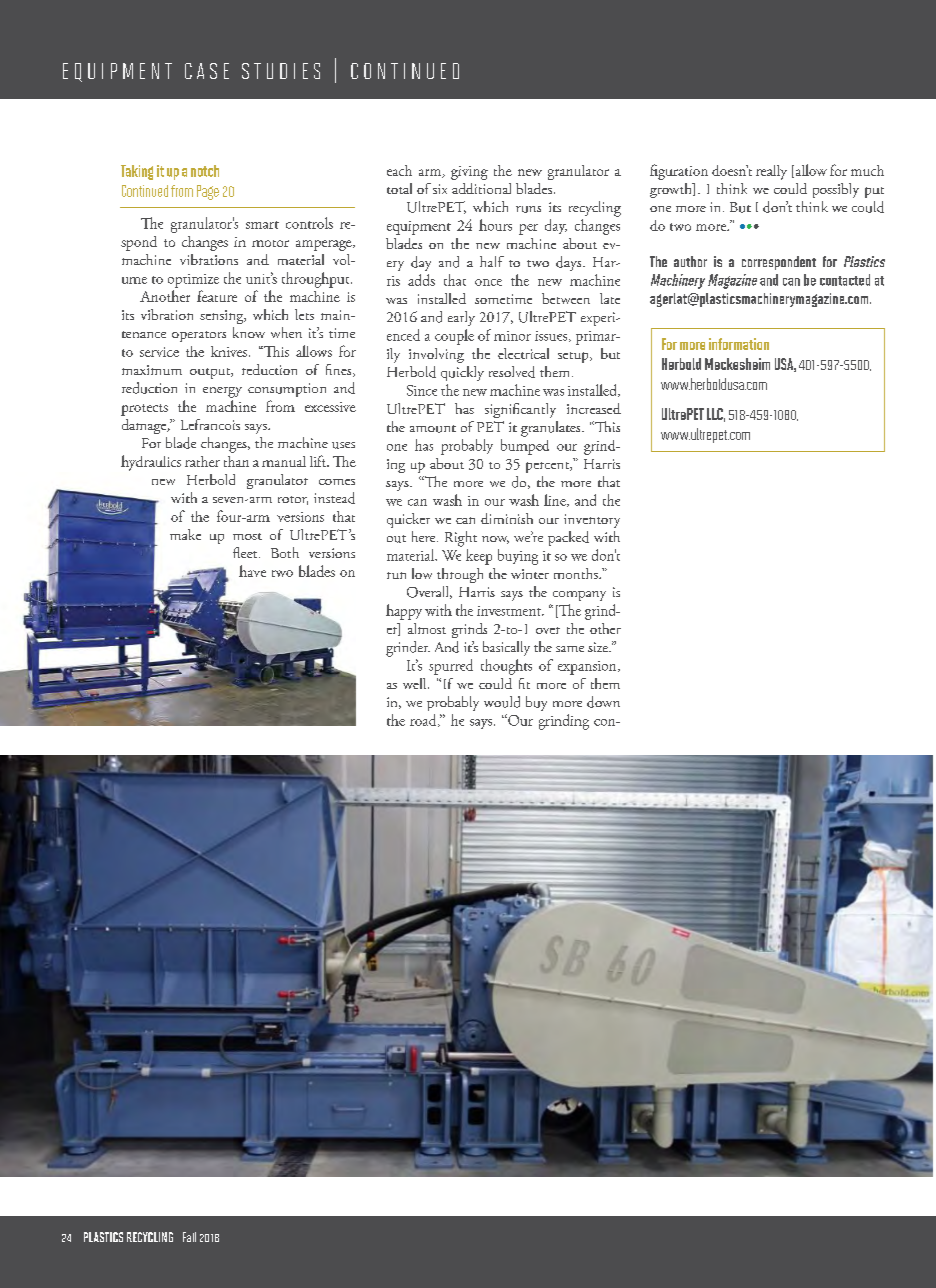 Image resolution: width=936 pixels, height=1288 pixels. I want to click on Fall, so click(189, 1237).
